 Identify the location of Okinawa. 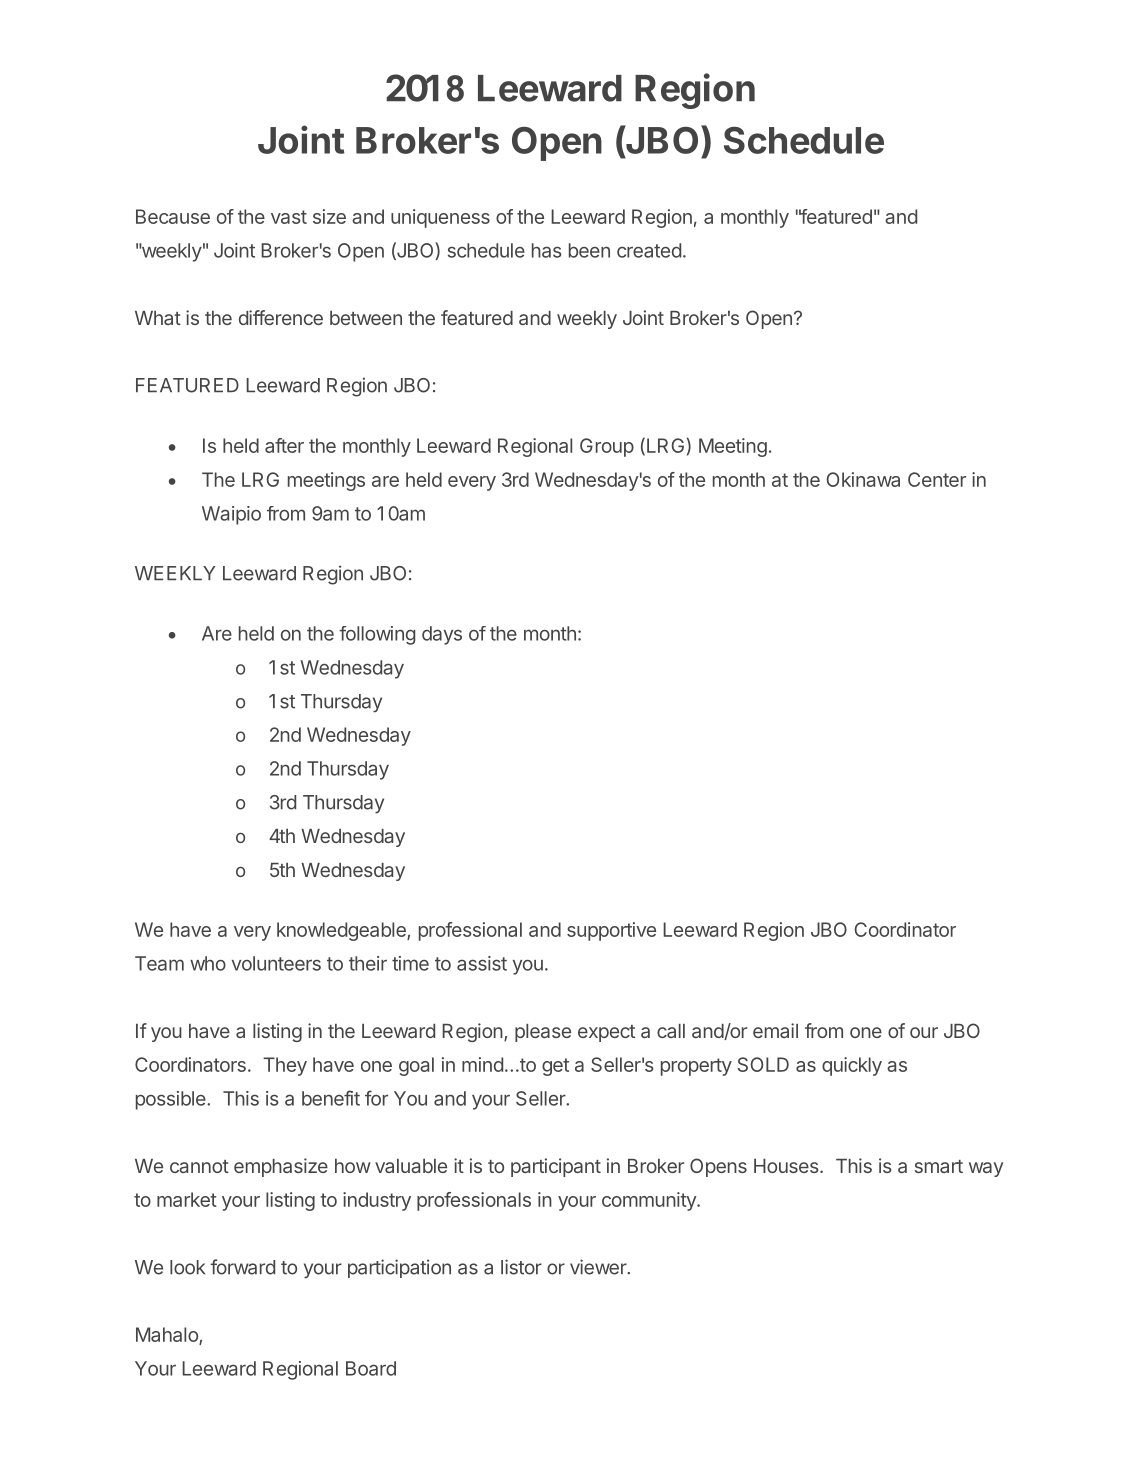
(863, 479).
